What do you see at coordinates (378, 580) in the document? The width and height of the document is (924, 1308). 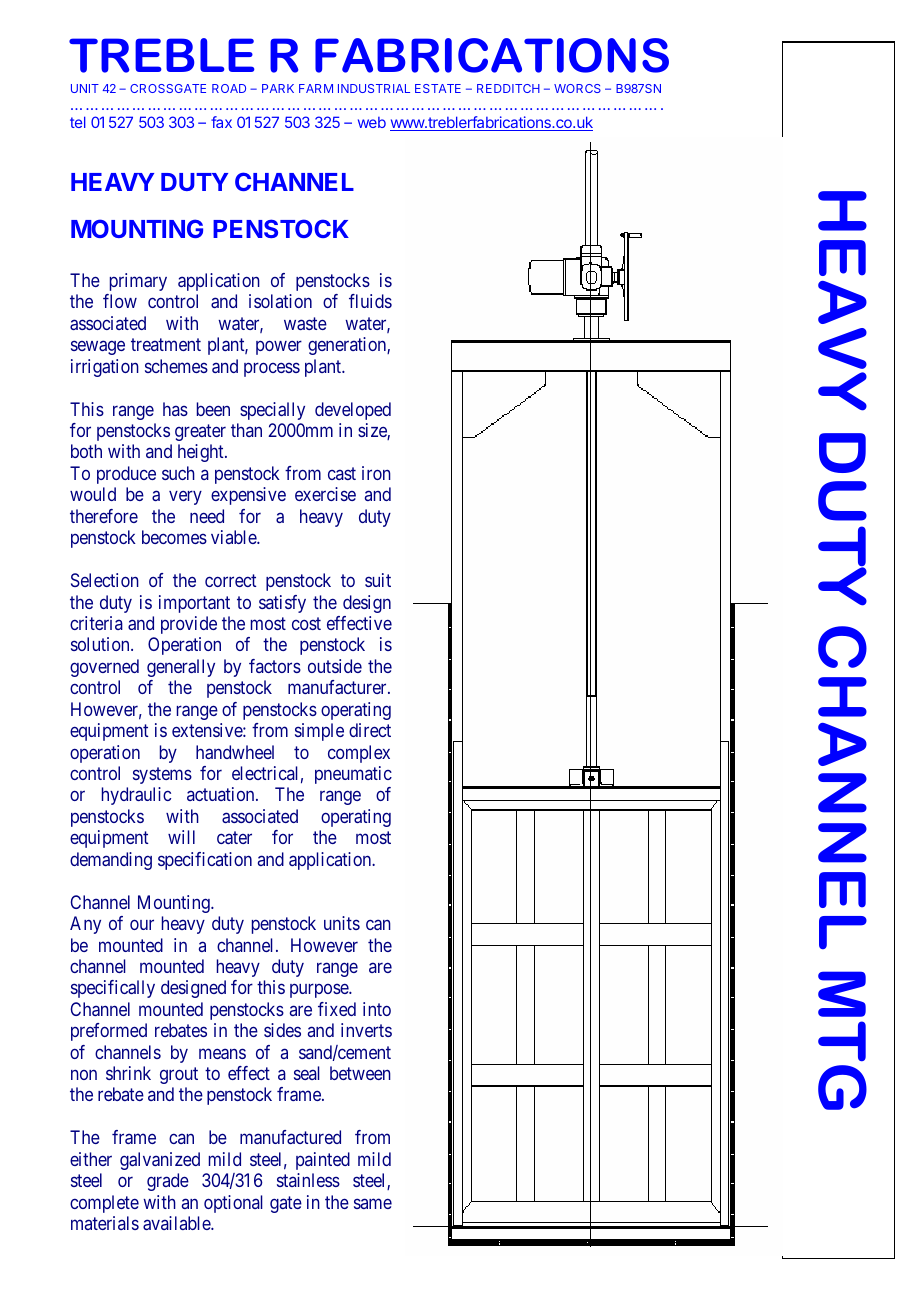 I see `suit` at bounding box center [378, 580].
